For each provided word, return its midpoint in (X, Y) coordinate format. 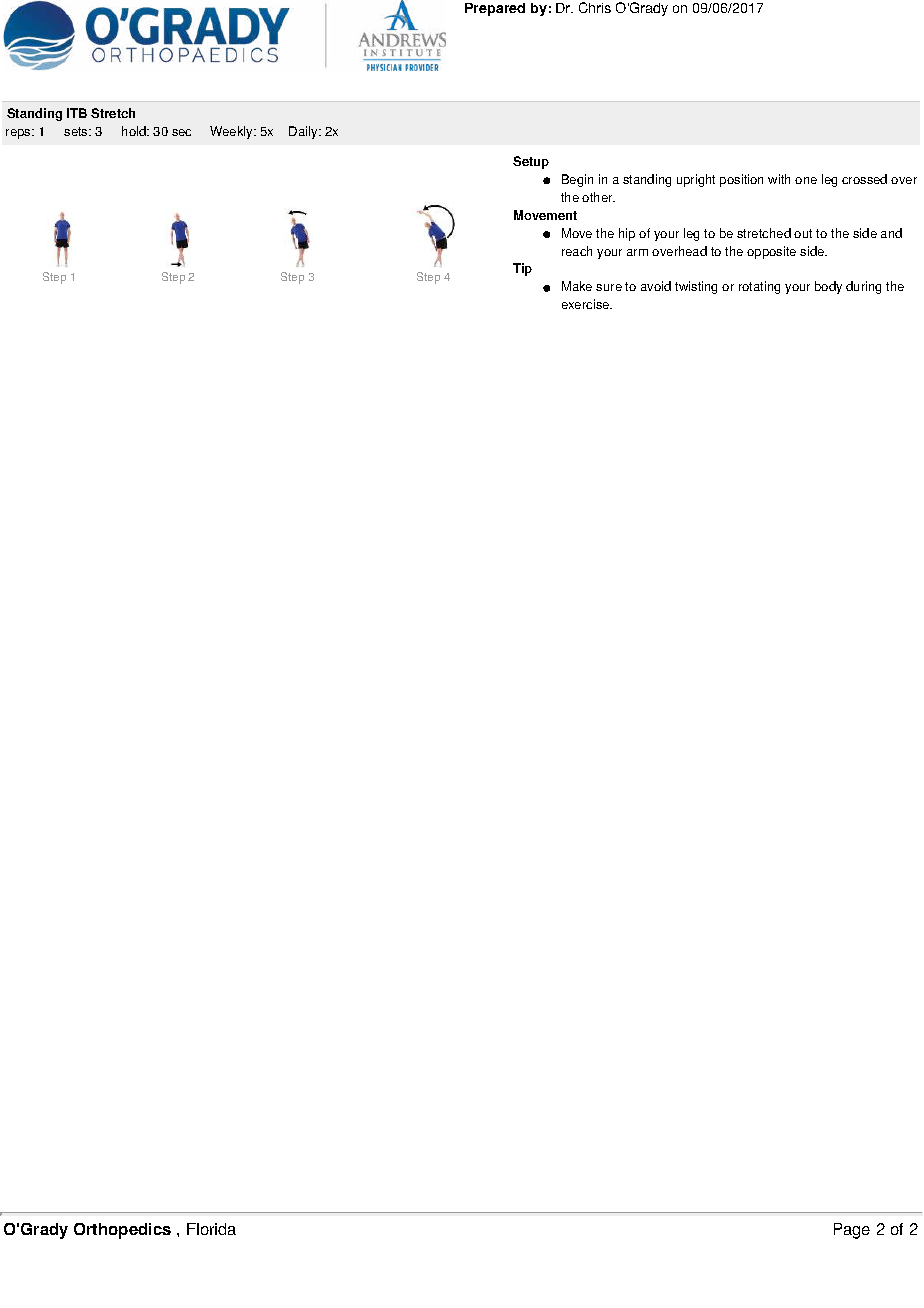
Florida (211, 1229)
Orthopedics (122, 1231)
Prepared (495, 9)
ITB (77, 113)
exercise (587, 304)
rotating (759, 287)
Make (577, 286)
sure (609, 287)
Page (852, 1231)
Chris (595, 7)
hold (135, 131)
